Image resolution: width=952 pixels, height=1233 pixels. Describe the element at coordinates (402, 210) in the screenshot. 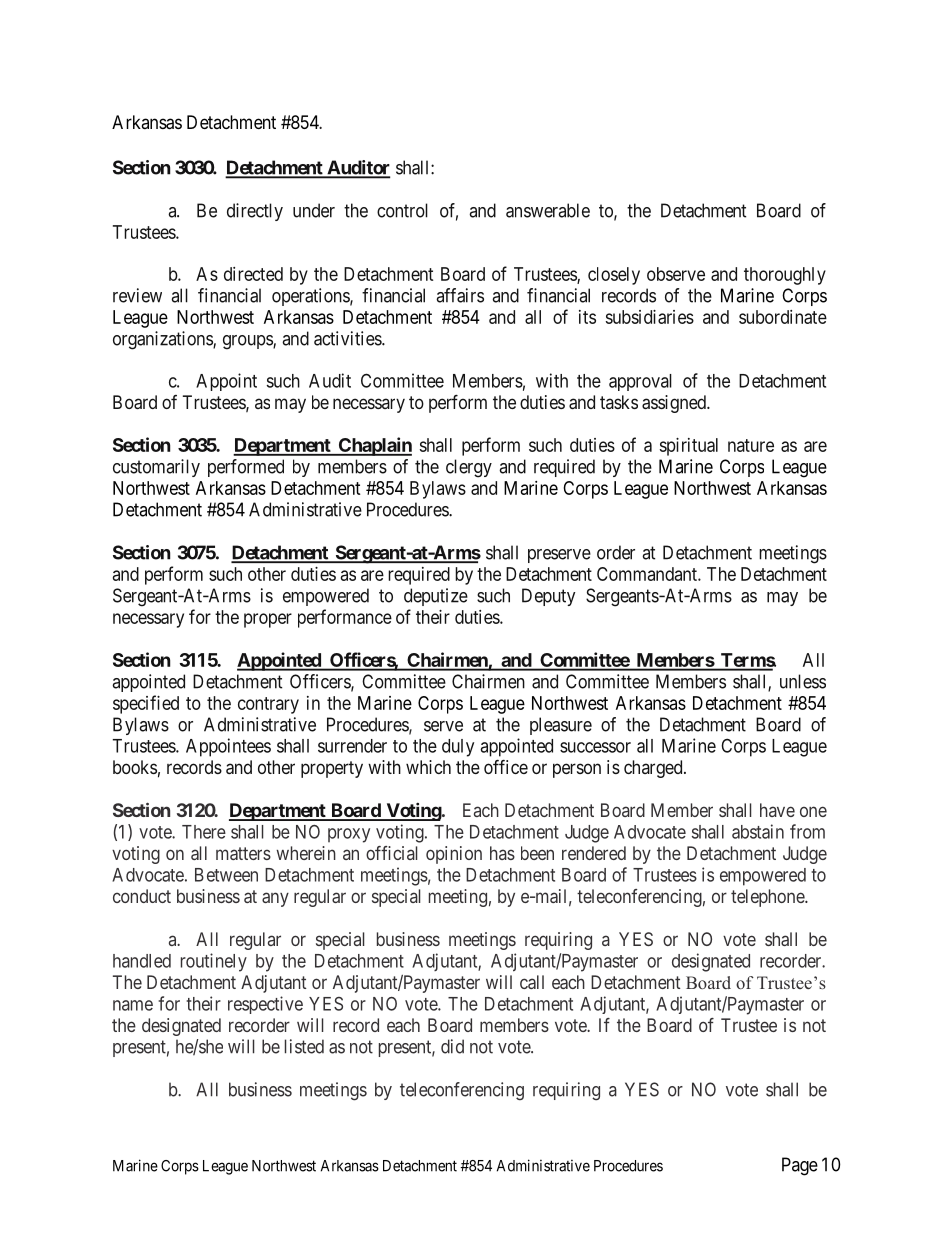

I see `control` at that location.
